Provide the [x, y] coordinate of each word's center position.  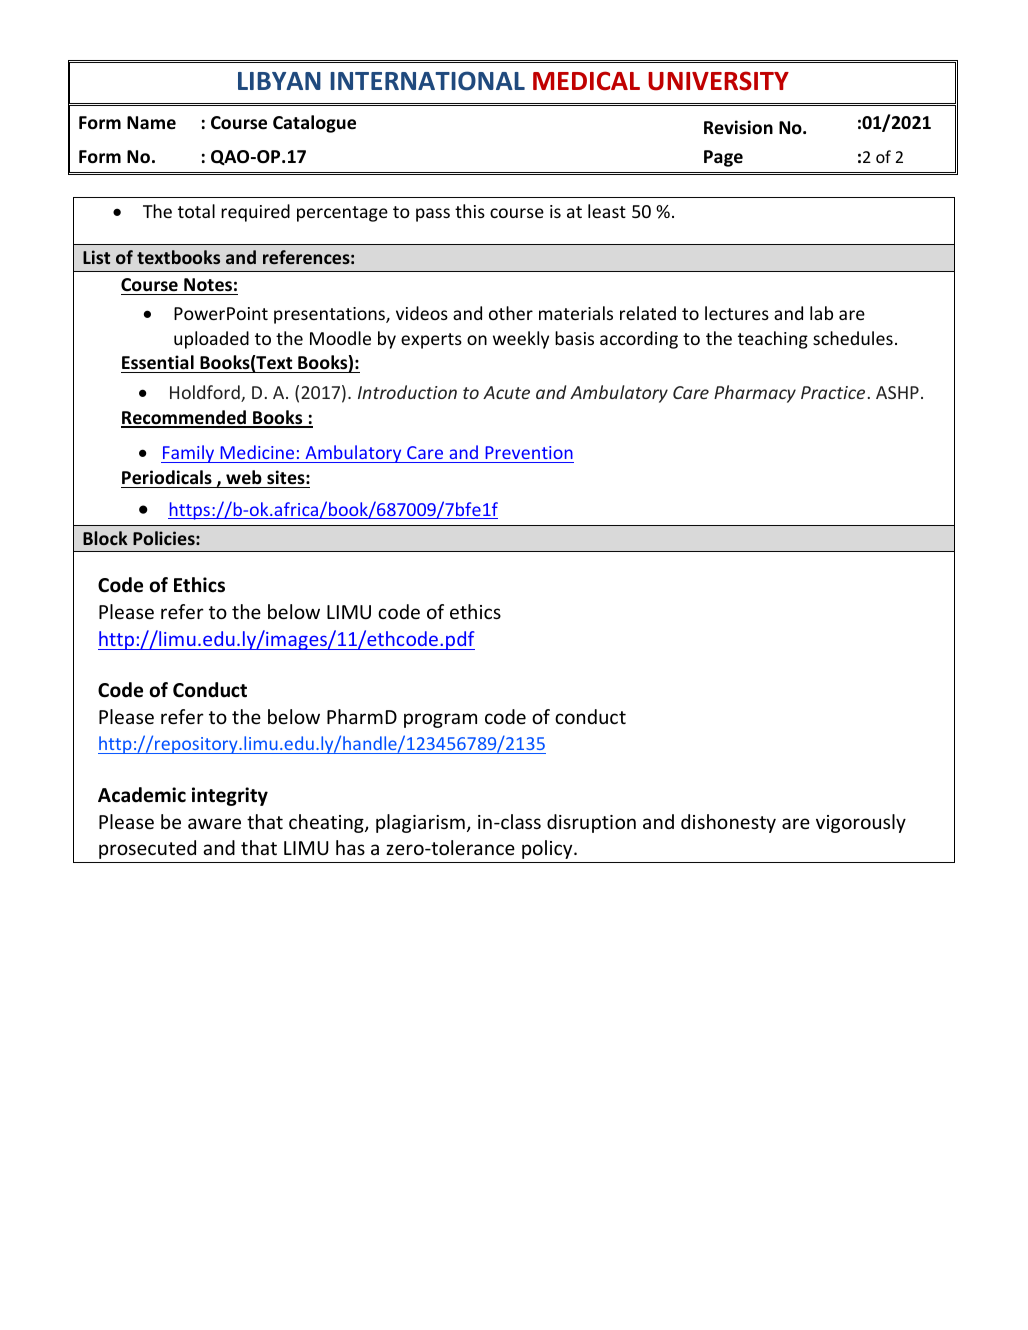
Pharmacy [755, 394]
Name [151, 123]
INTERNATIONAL [427, 81]
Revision [738, 127]
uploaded [211, 340]
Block [105, 538]
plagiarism [420, 823]
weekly [521, 340]
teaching [773, 340]
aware [214, 823]
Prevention [529, 452]
